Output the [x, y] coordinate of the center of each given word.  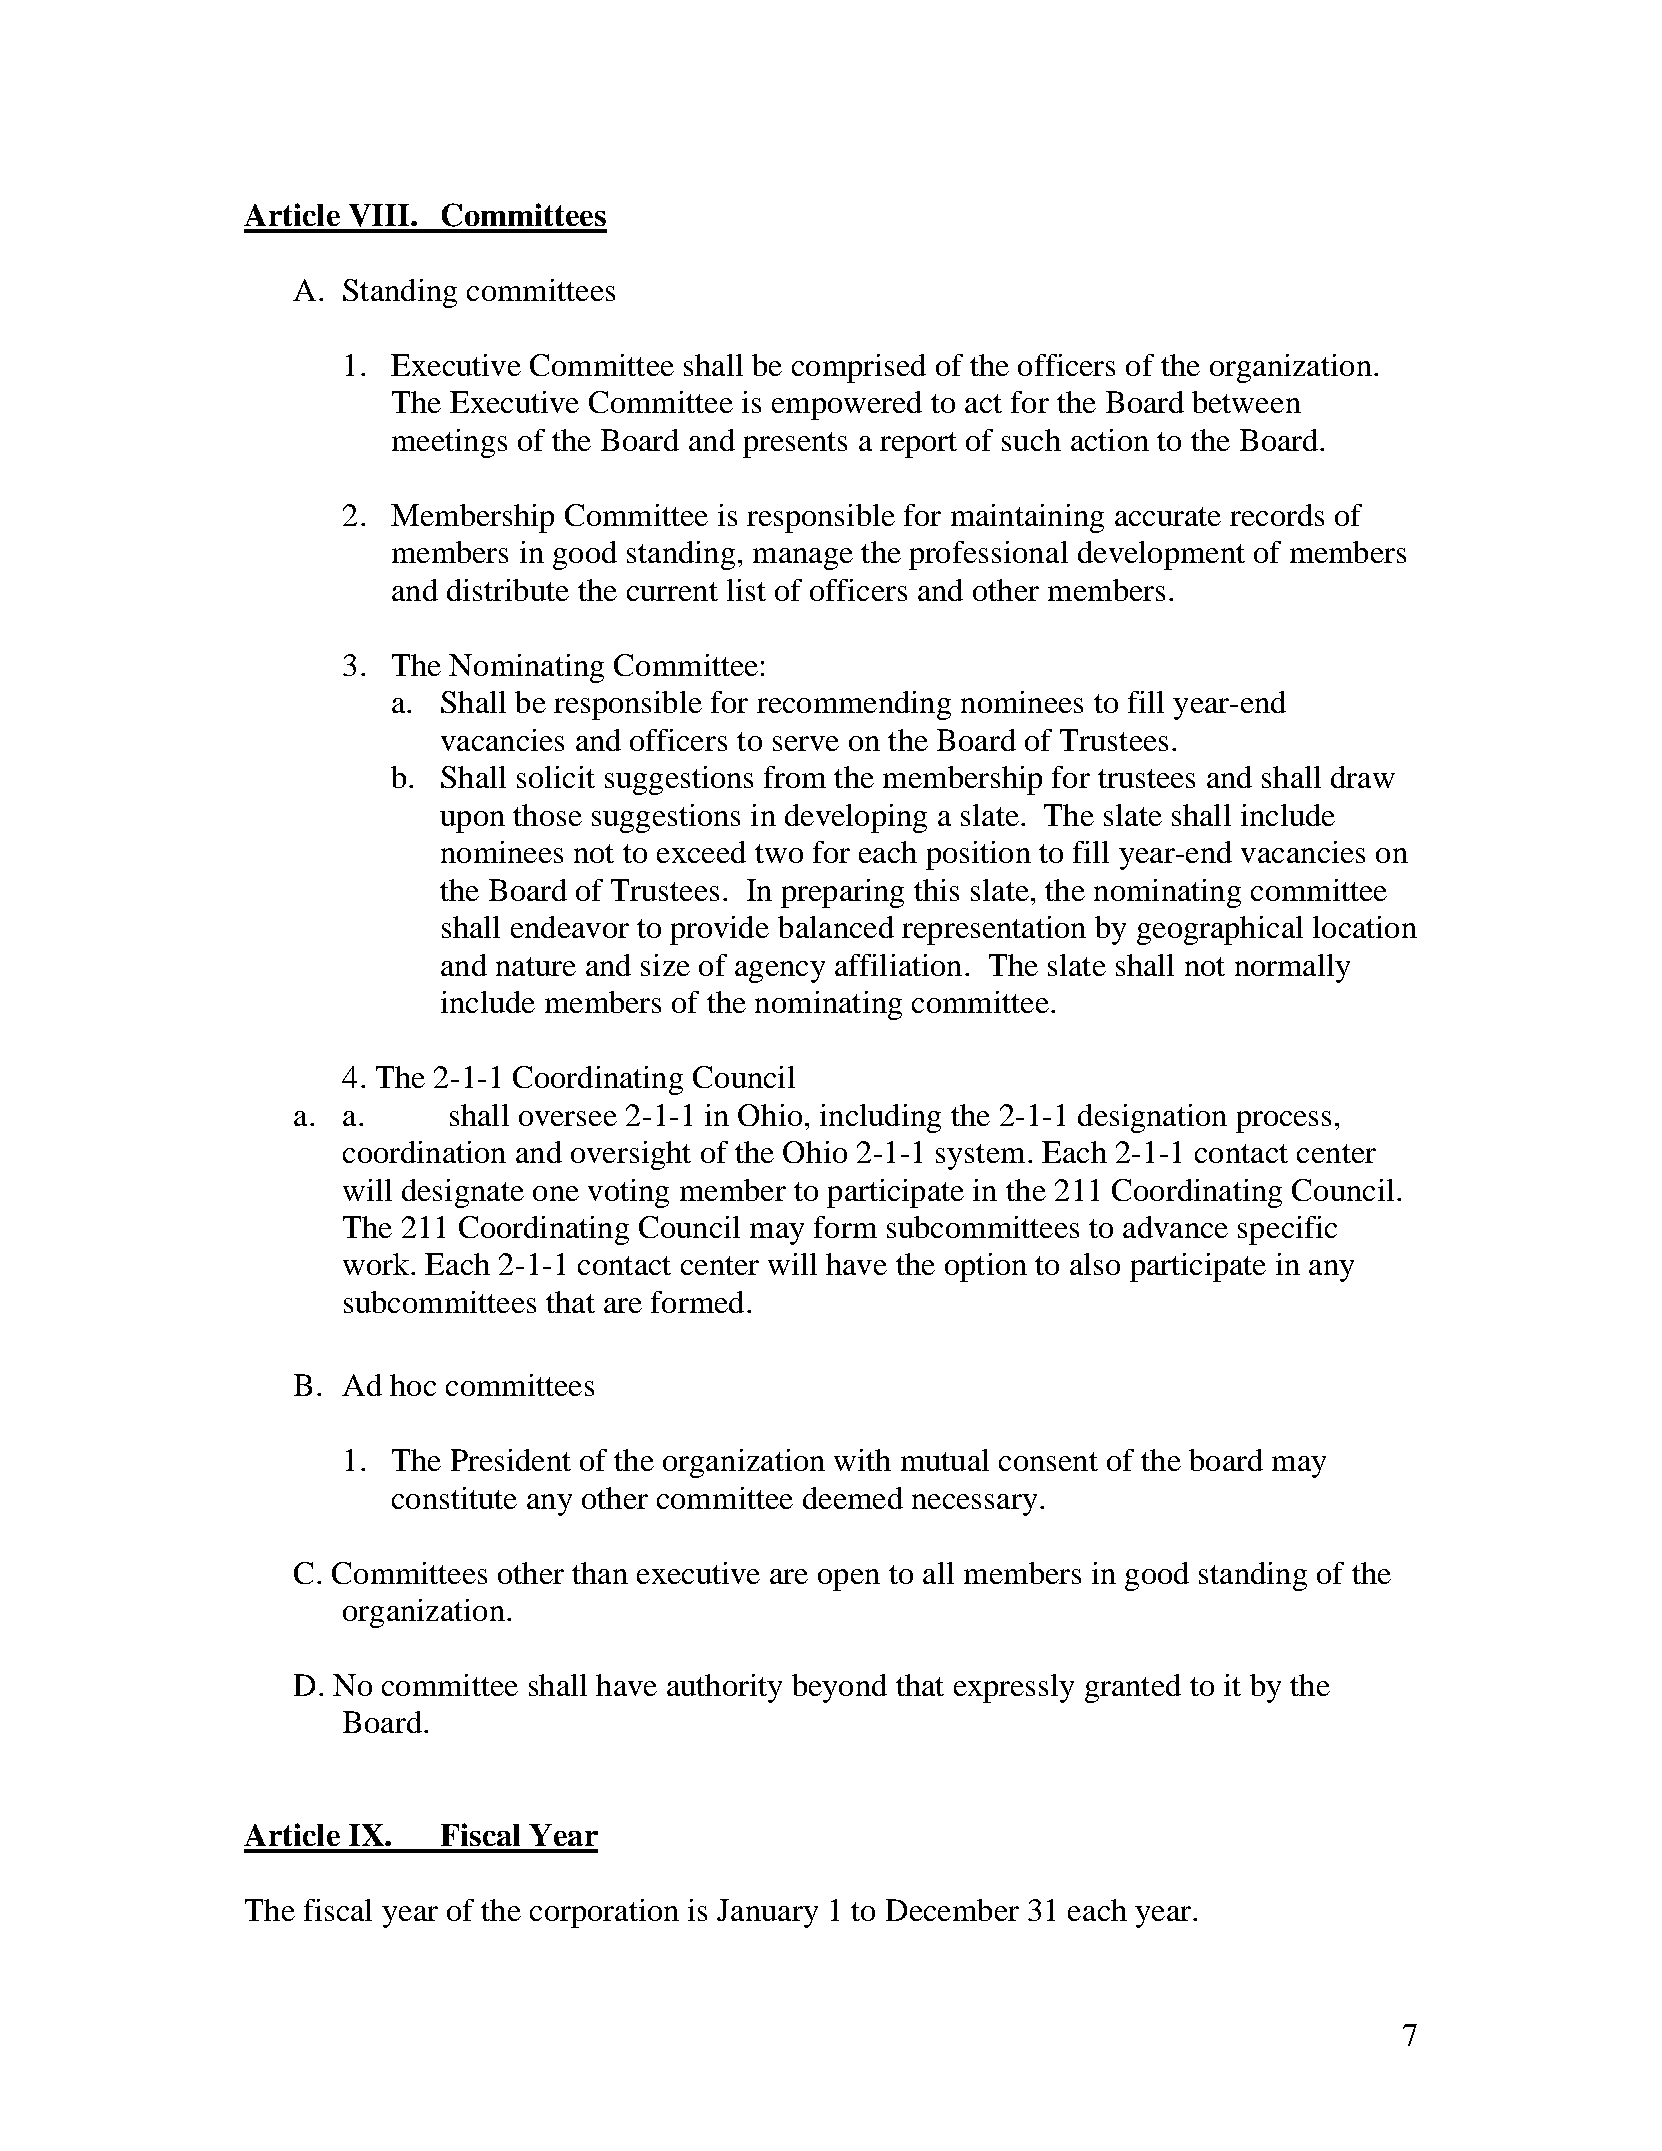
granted [1133, 1688]
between [1246, 402]
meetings [449, 443]
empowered [847, 405]
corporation [604, 1913]
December [952, 1910]
